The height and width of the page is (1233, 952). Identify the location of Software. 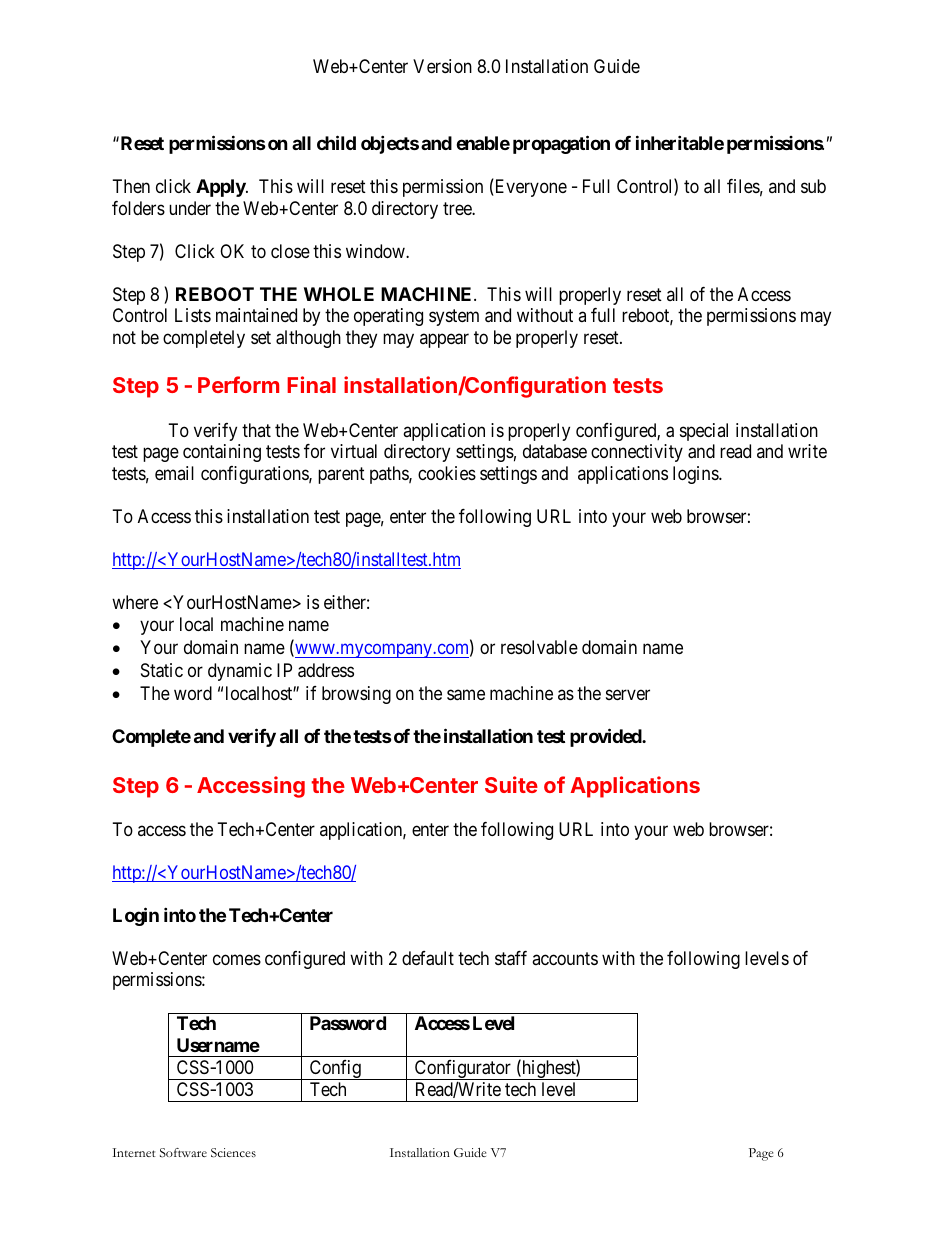
(183, 1153).
